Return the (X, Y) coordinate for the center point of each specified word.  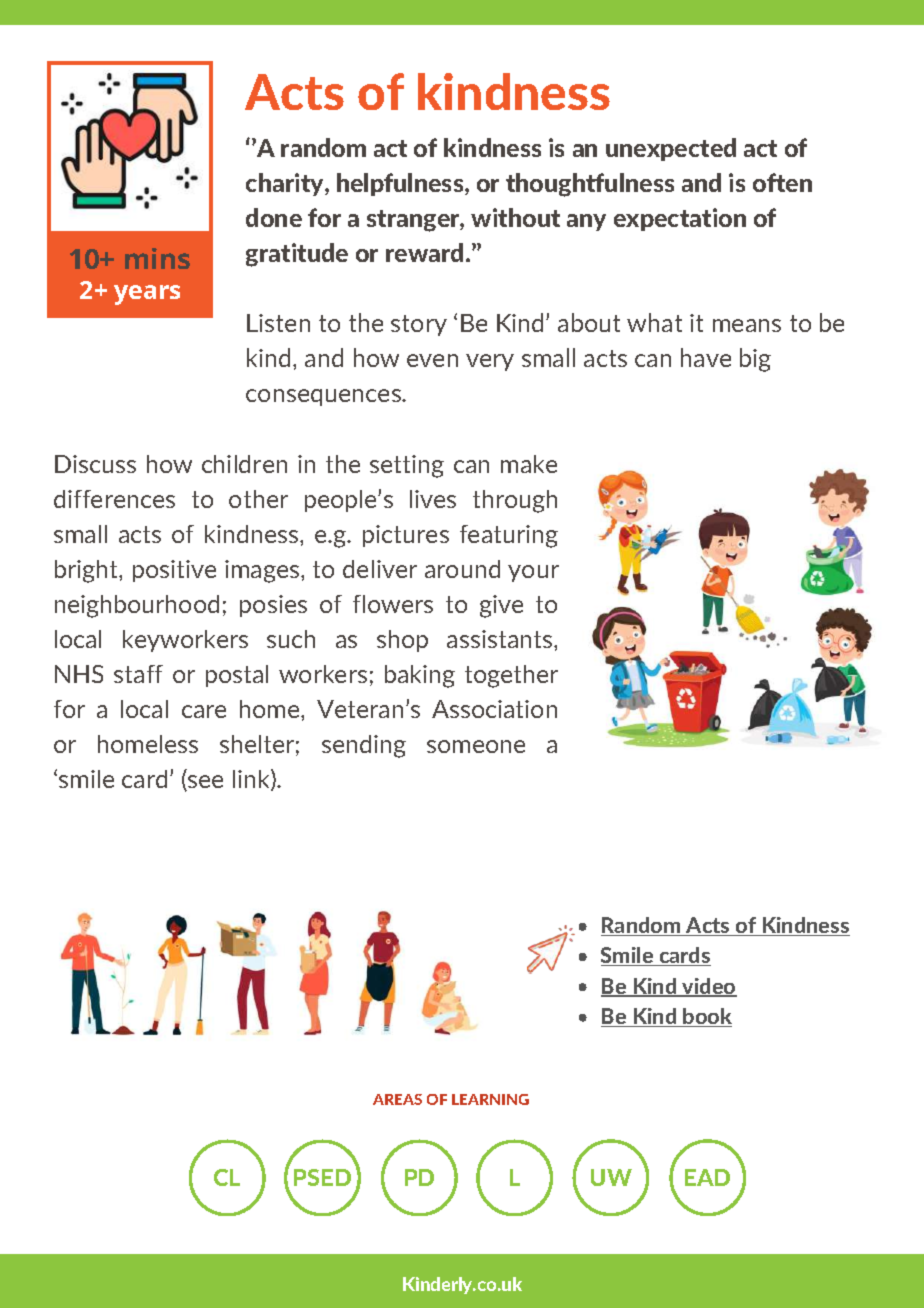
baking (420, 676)
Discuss (95, 464)
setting (407, 466)
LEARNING (490, 1099)
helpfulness (401, 184)
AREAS (397, 1099)
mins (157, 258)
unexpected (671, 149)
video (708, 987)
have (706, 357)
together (511, 676)
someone (476, 746)
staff (138, 674)
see (204, 783)
